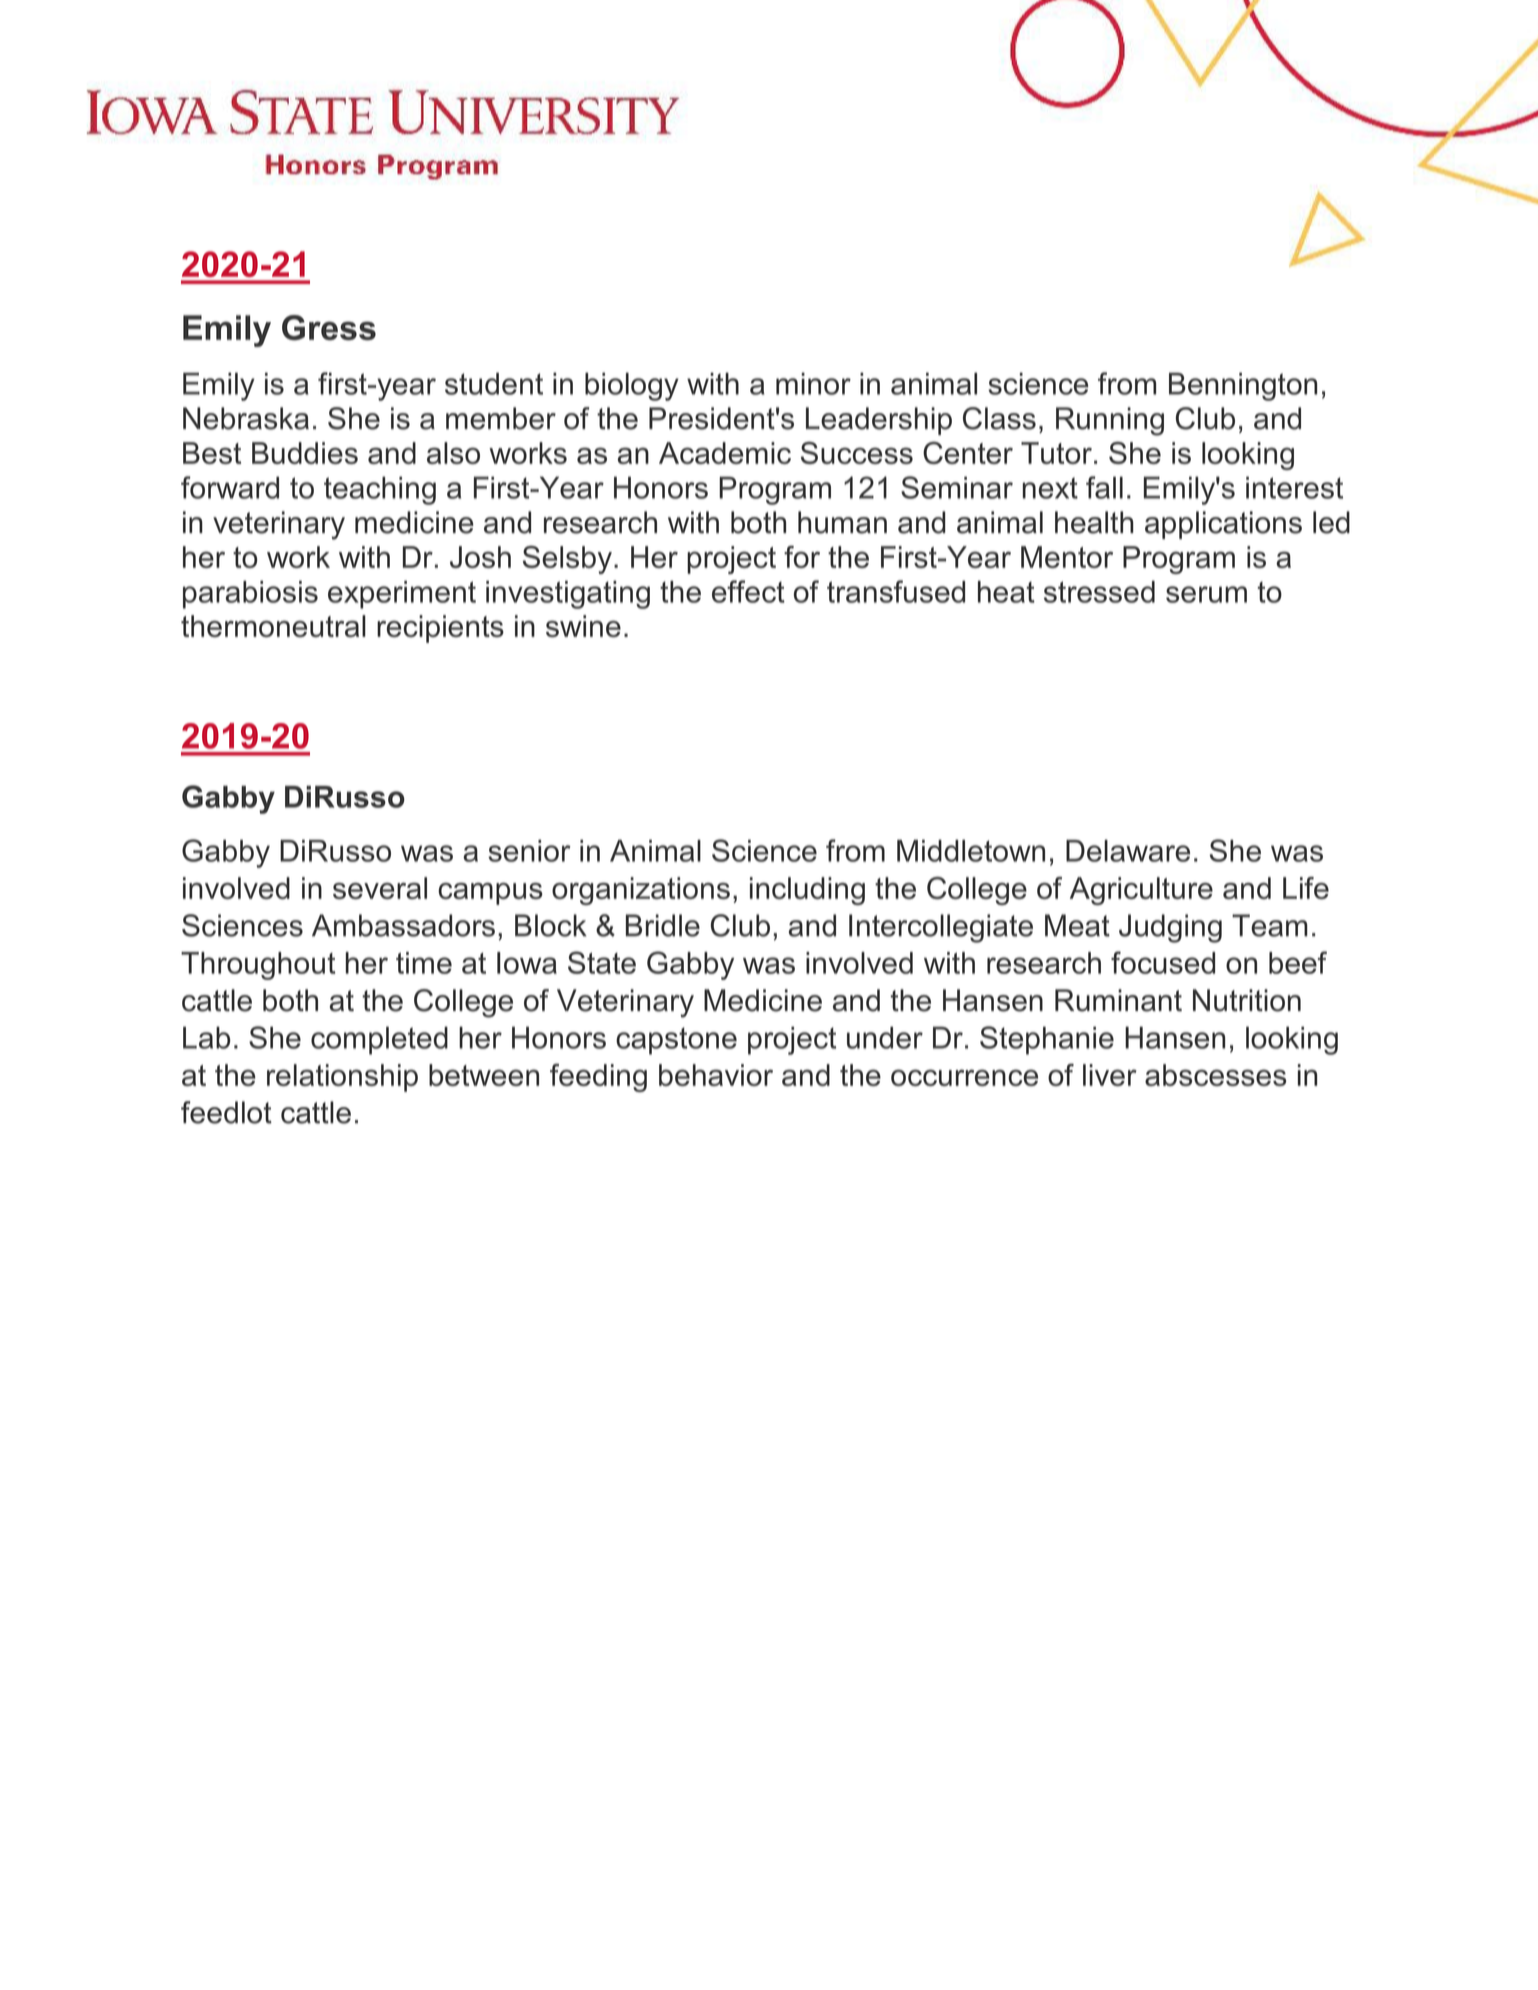 Image resolution: width=1538 pixels, height=1990 pixels. Describe the element at coordinates (807, 891) in the screenshot. I see `including` at that location.
